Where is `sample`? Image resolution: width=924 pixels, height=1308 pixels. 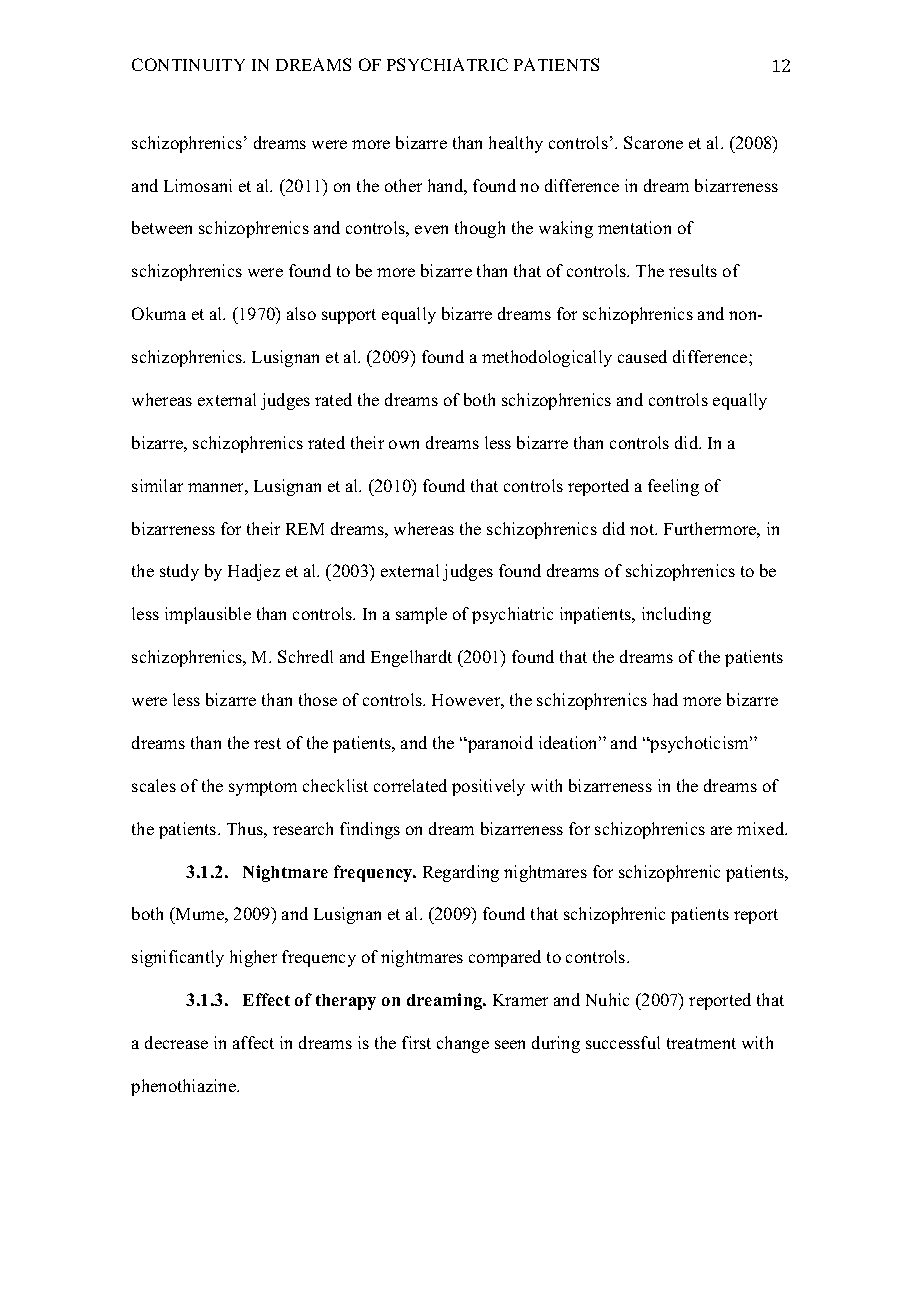 sample is located at coordinates (421, 615).
